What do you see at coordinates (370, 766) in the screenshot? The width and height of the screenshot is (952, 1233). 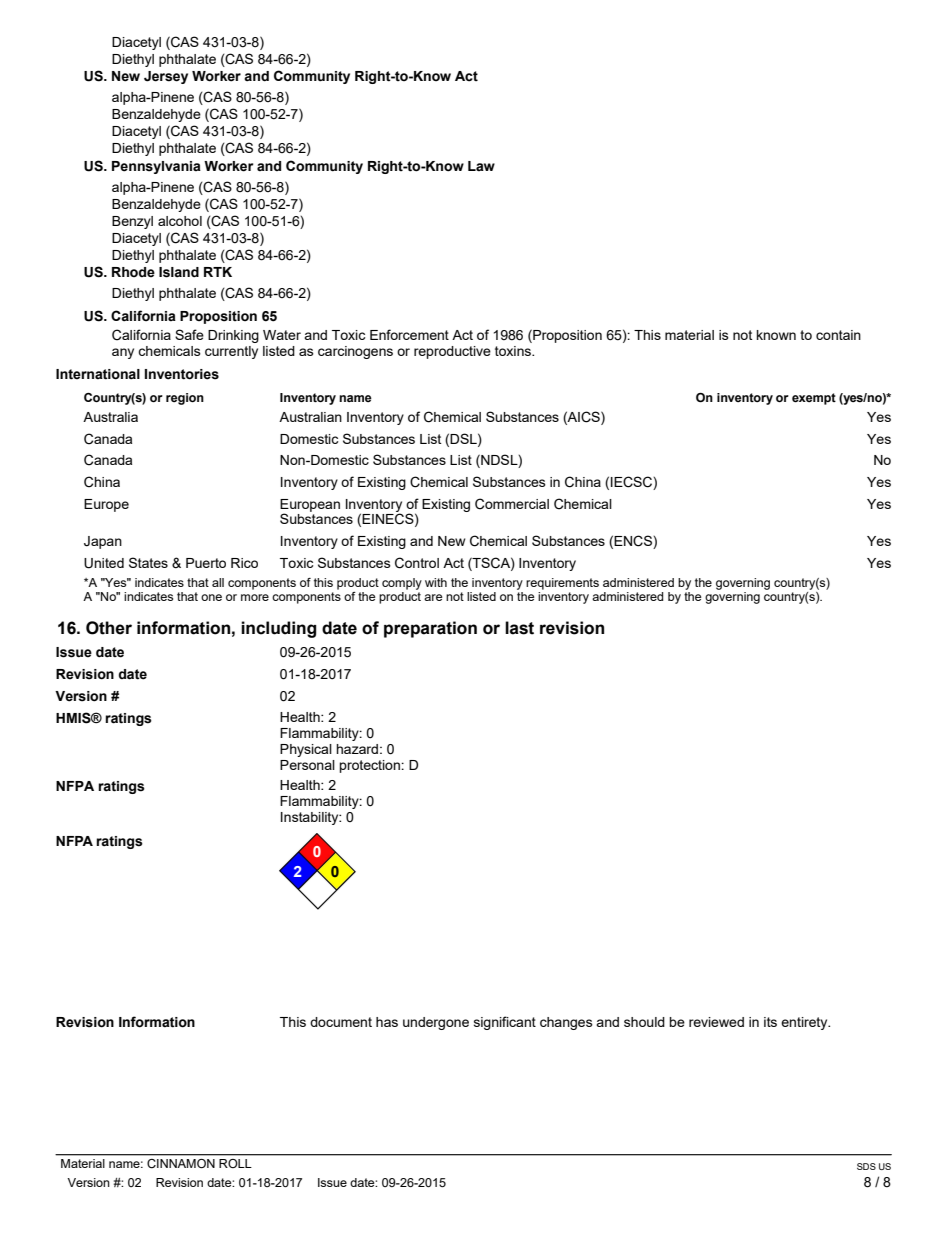 I see `protection` at bounding box center [370, 766].
